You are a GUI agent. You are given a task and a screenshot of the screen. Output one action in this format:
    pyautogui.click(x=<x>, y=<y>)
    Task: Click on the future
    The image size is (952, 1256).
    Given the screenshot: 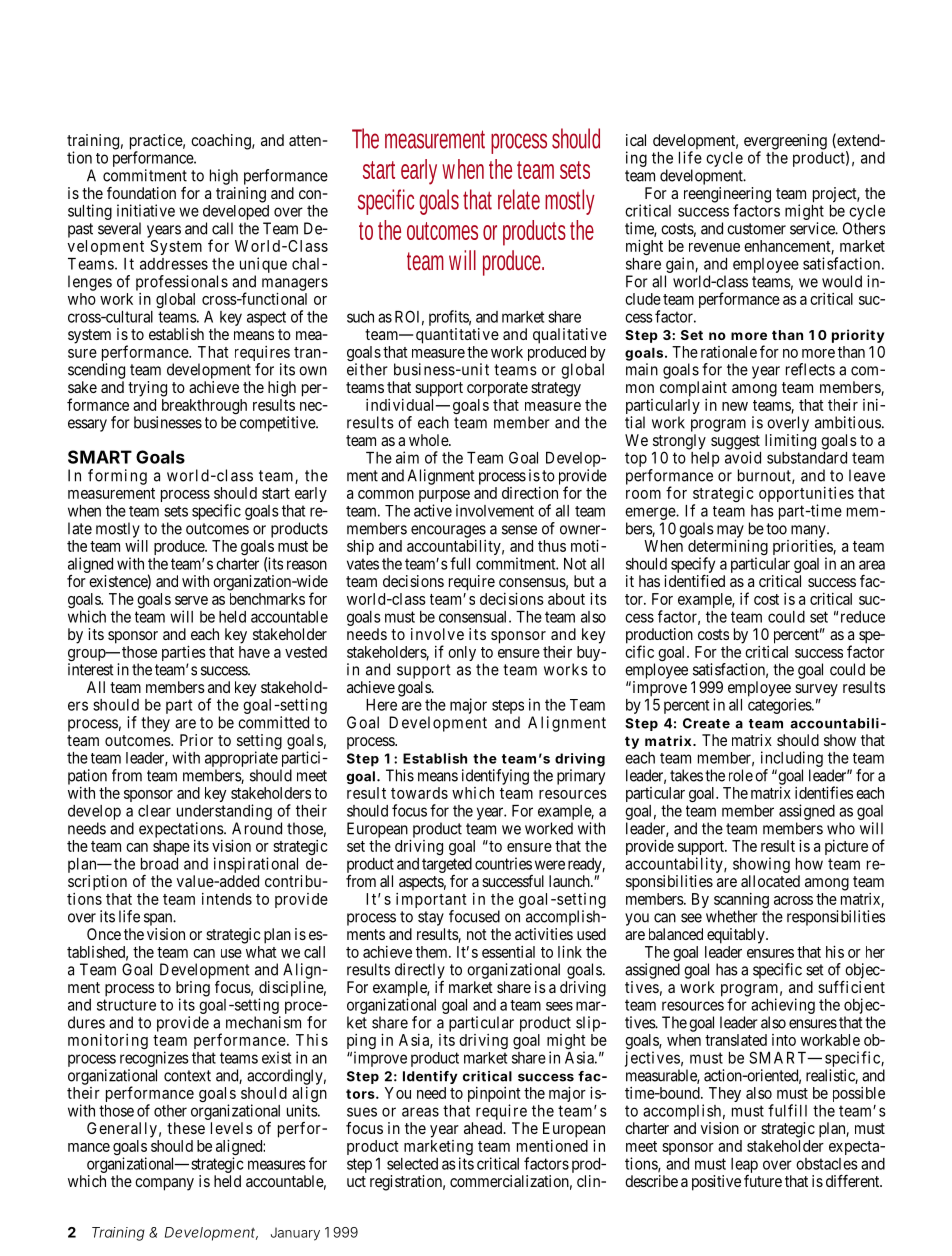 What is the action you would take?
    pyautogui.click(x=763, y=1181)
